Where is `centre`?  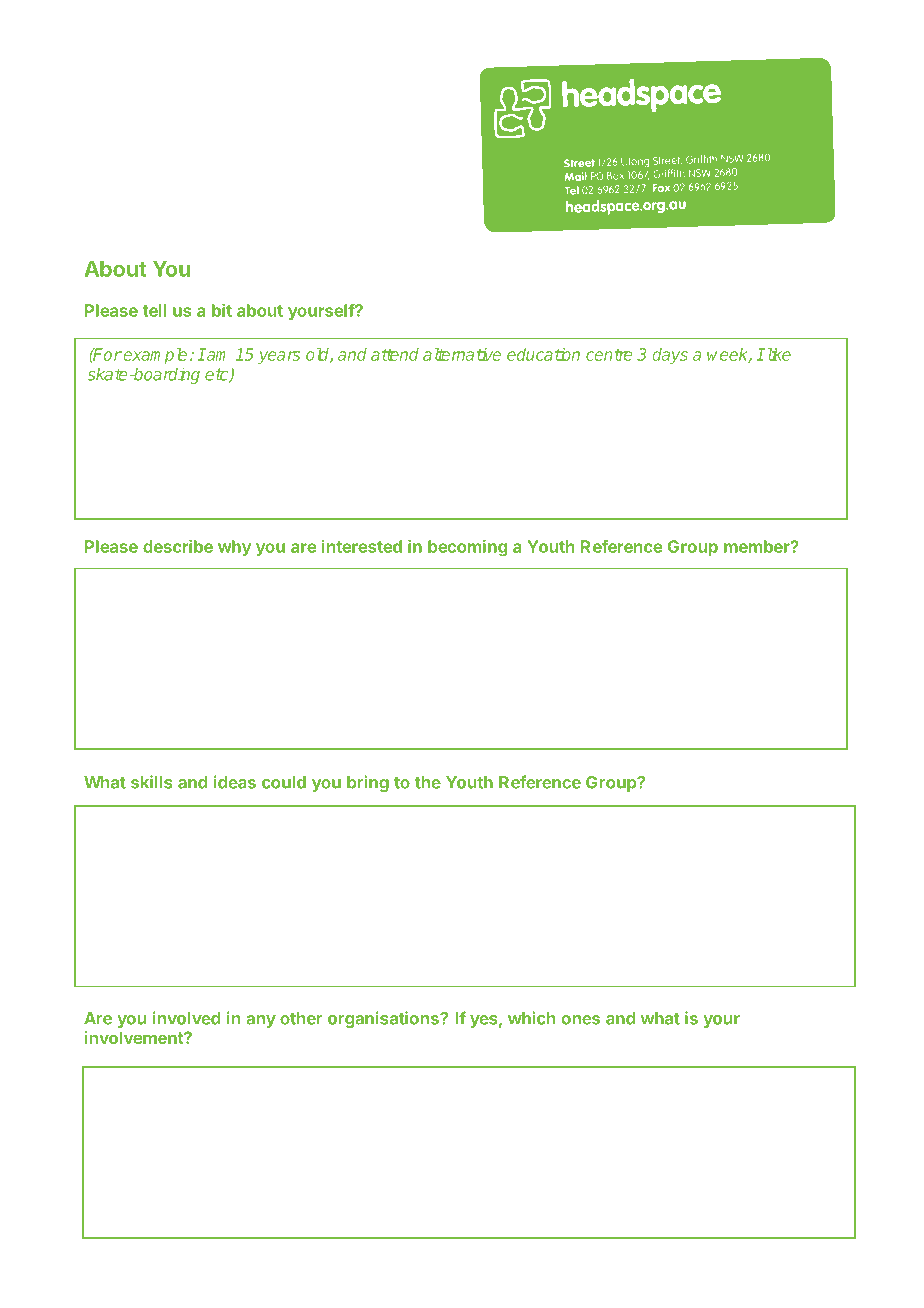 centre is located at coordinates (609, 355).
